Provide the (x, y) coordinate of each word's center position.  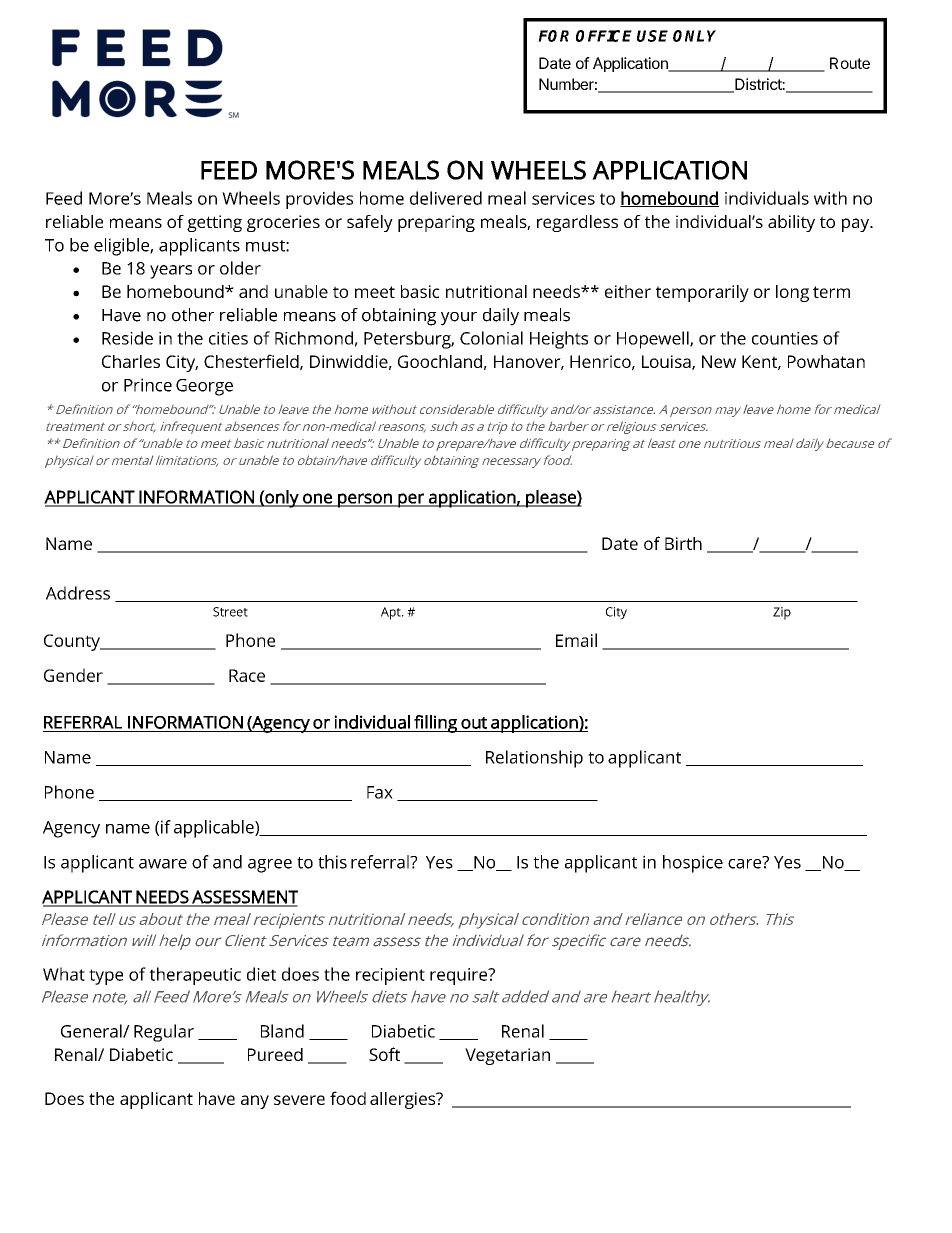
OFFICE (604, 36)
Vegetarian (507, 1056)
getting (214, 223)
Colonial (491, 338)
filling (435, 724)
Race (247, 675)
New (719, 361)
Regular (164, 1033)
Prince (148, 385)
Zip (782, 613)
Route (850, 63)
